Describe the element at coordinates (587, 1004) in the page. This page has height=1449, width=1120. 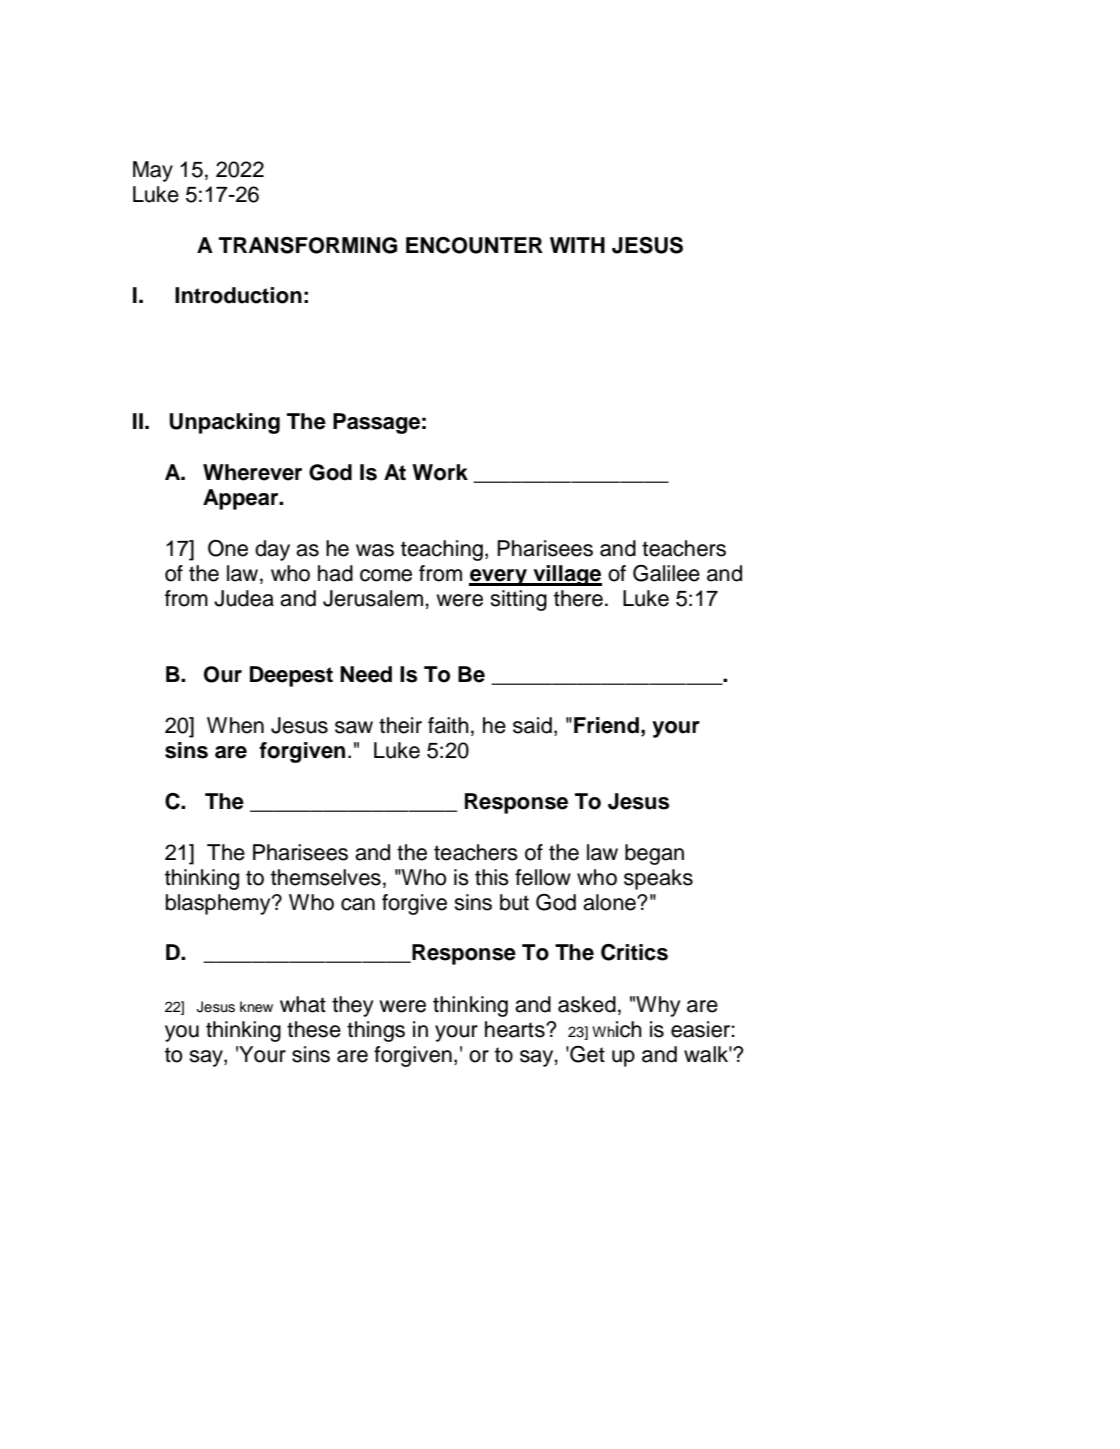
I see `asked` at that location.
